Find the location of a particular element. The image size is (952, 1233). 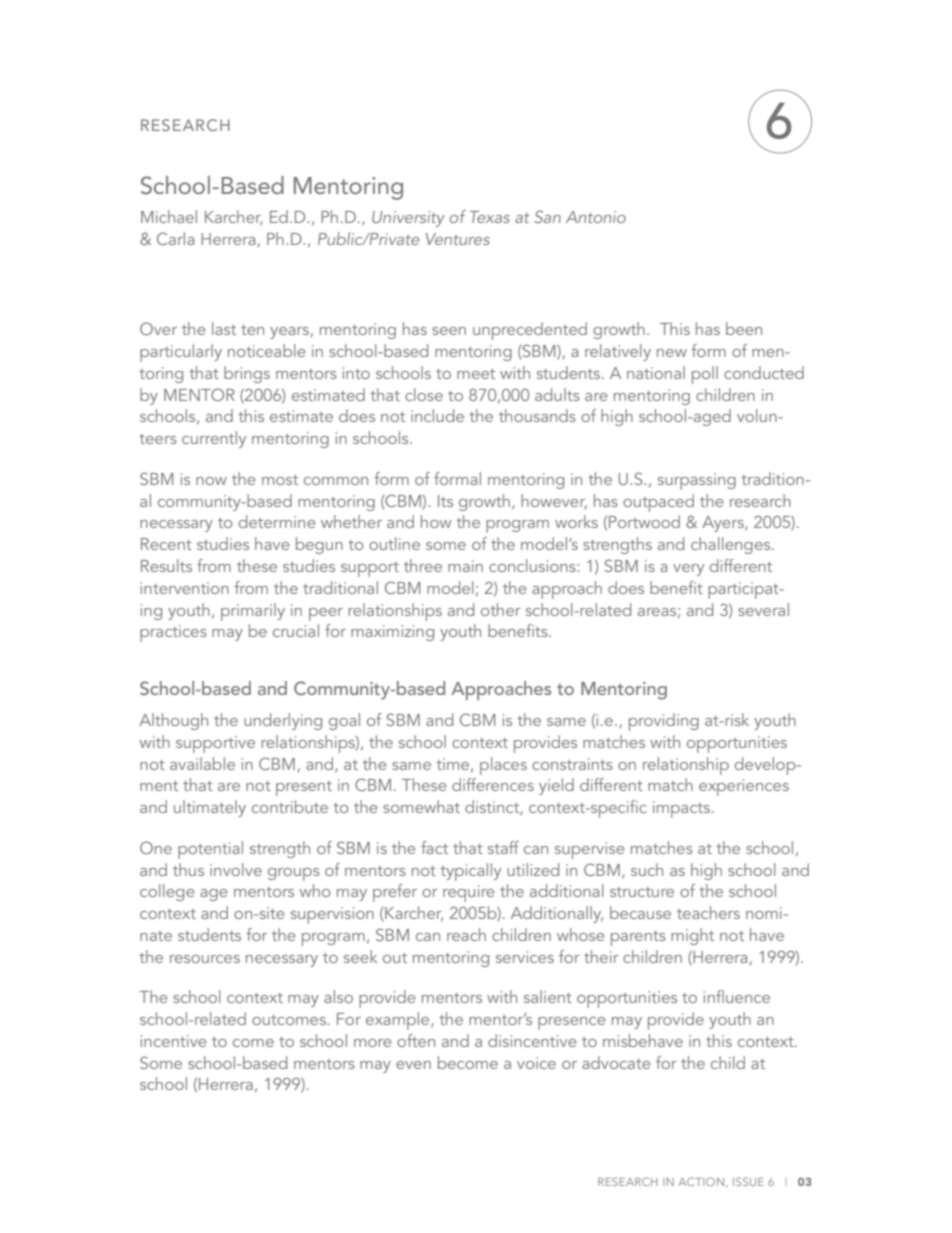

reach is located at coordinates (466, 934).
